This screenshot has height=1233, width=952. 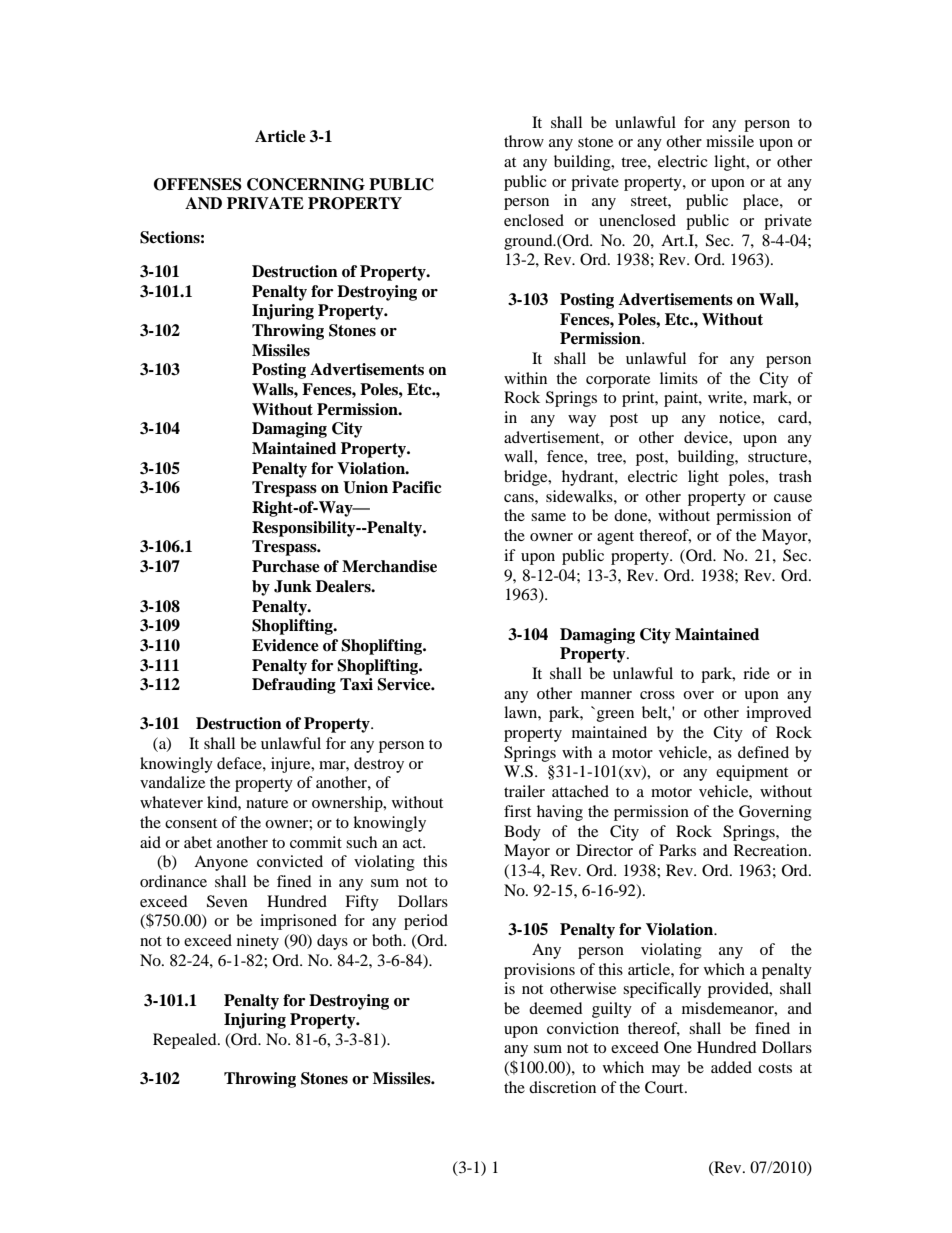 What do you see at coordinates (306, 184) in the screenshot?
I see `CONCERNING` at bounding box center [306, 184].
